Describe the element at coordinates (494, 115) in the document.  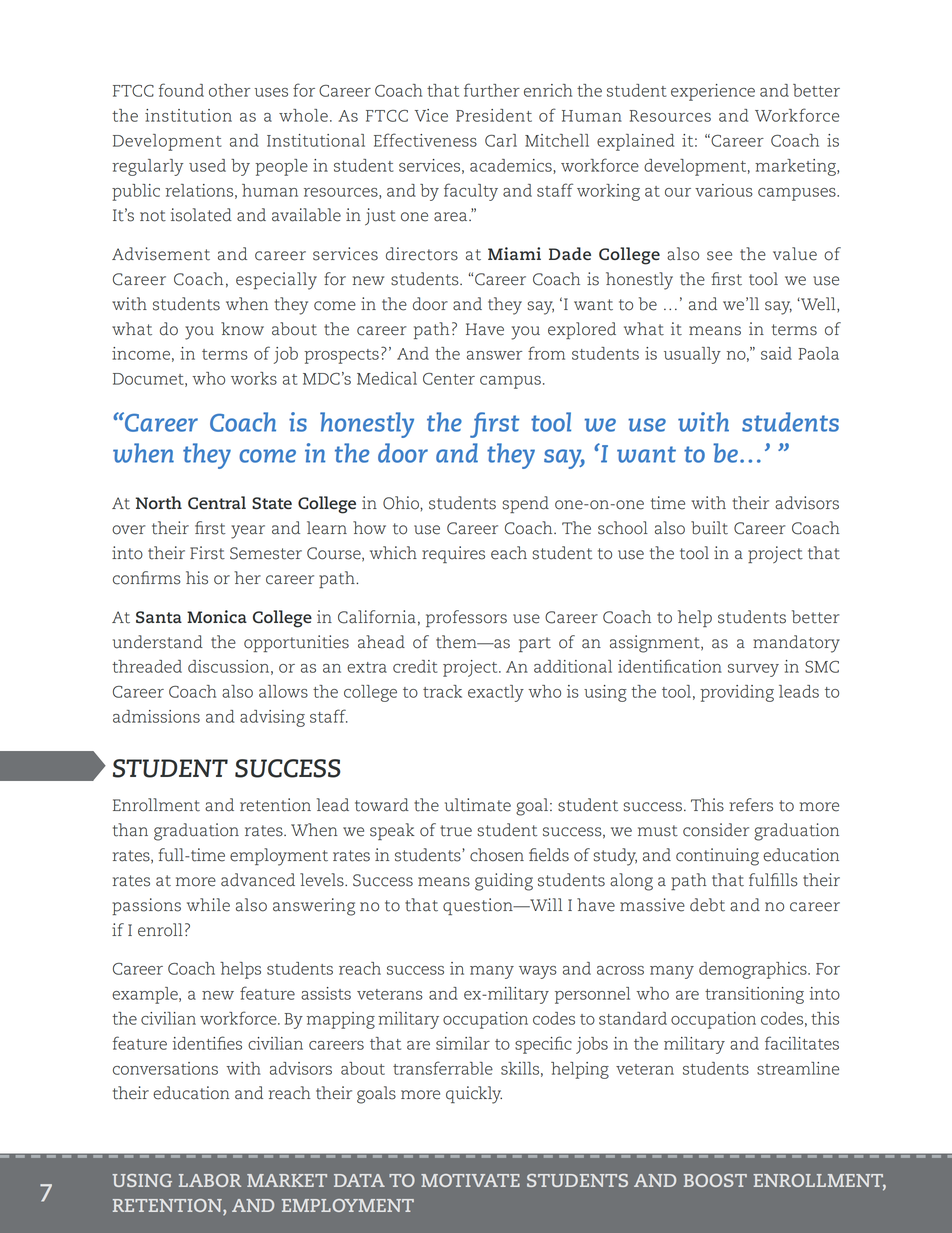
I see `President` at that location.
